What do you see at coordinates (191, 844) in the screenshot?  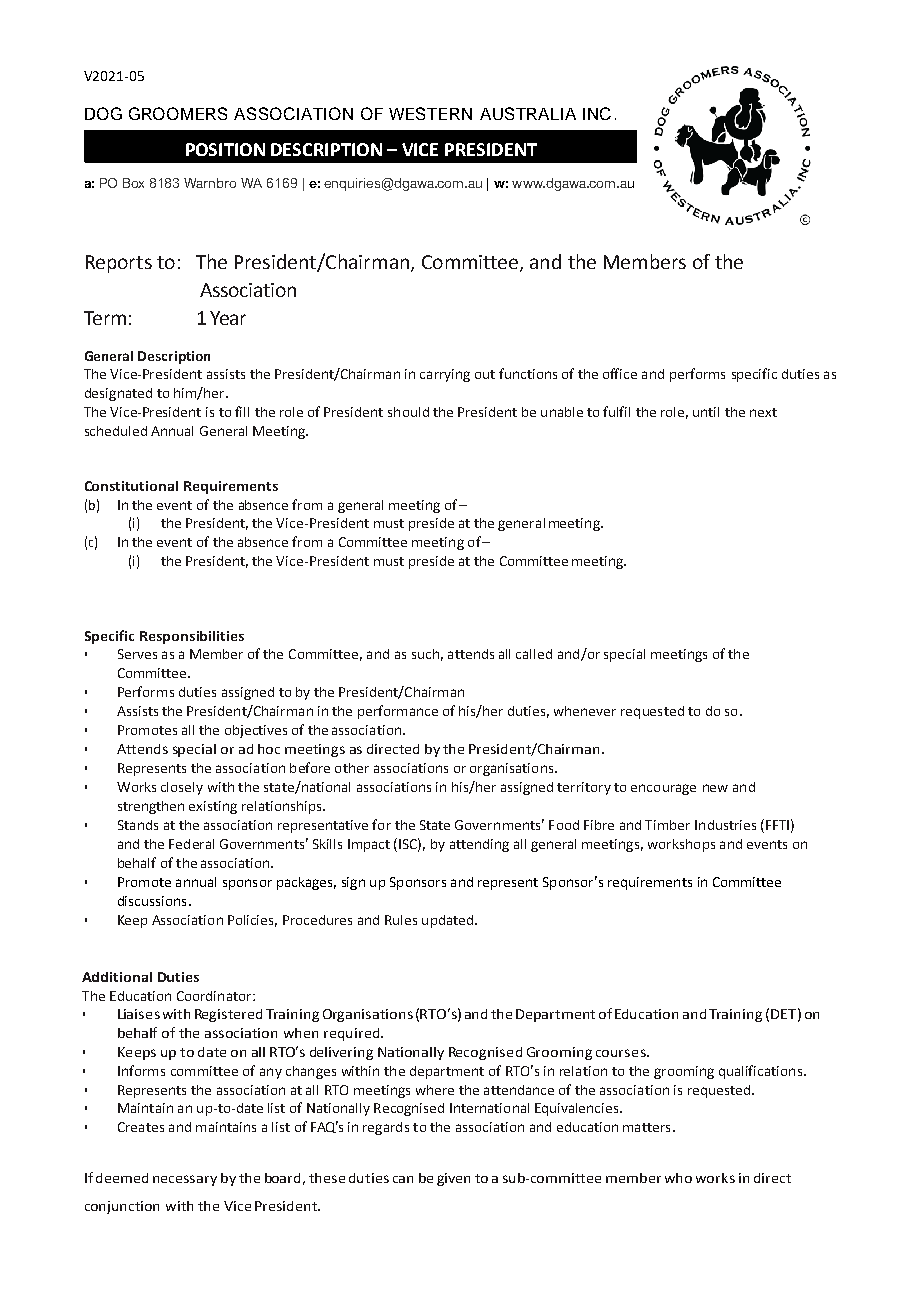 I see `Federal` at bounding box center [191, 844].
